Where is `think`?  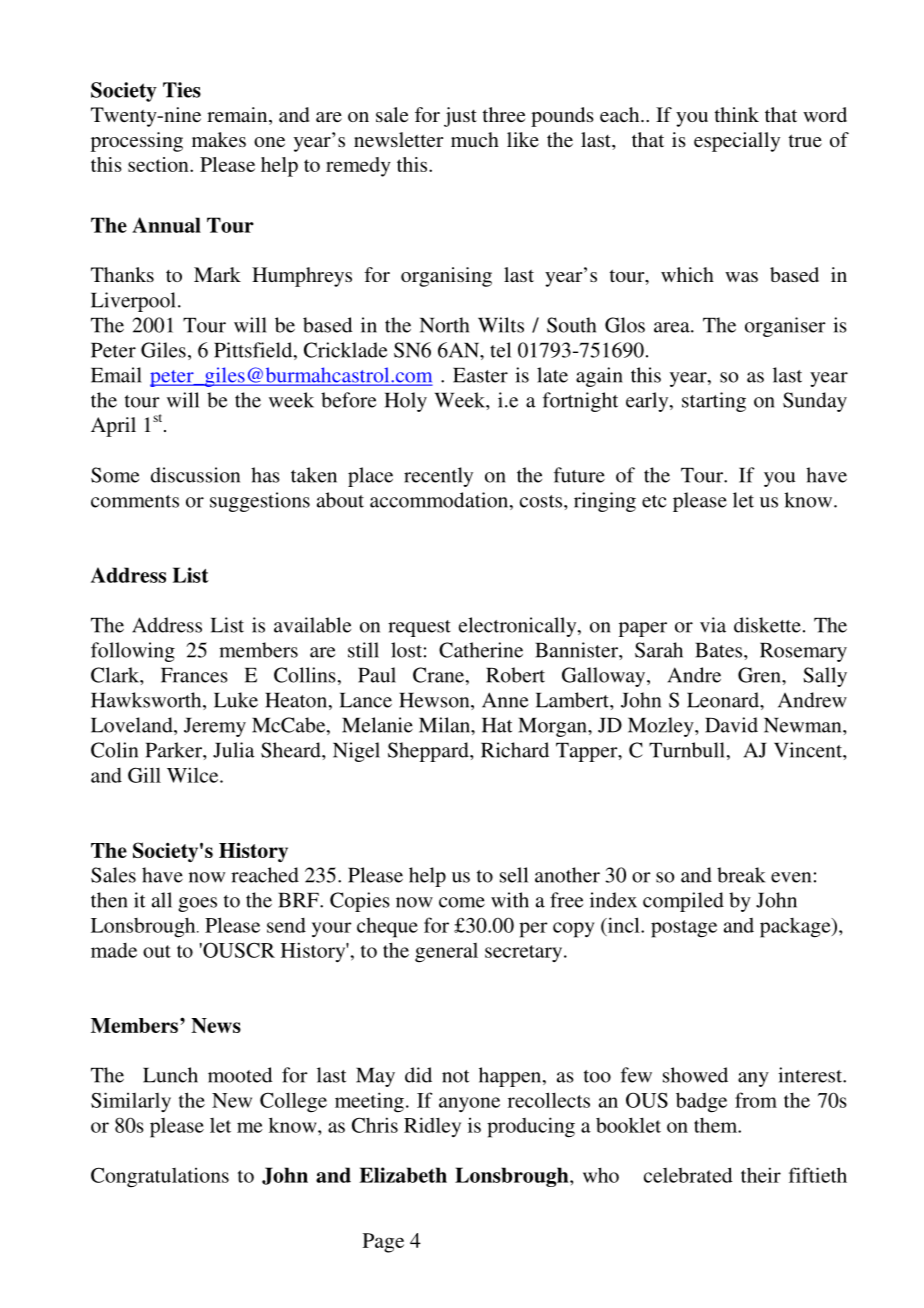 think is located at coordinates (737, 114).
